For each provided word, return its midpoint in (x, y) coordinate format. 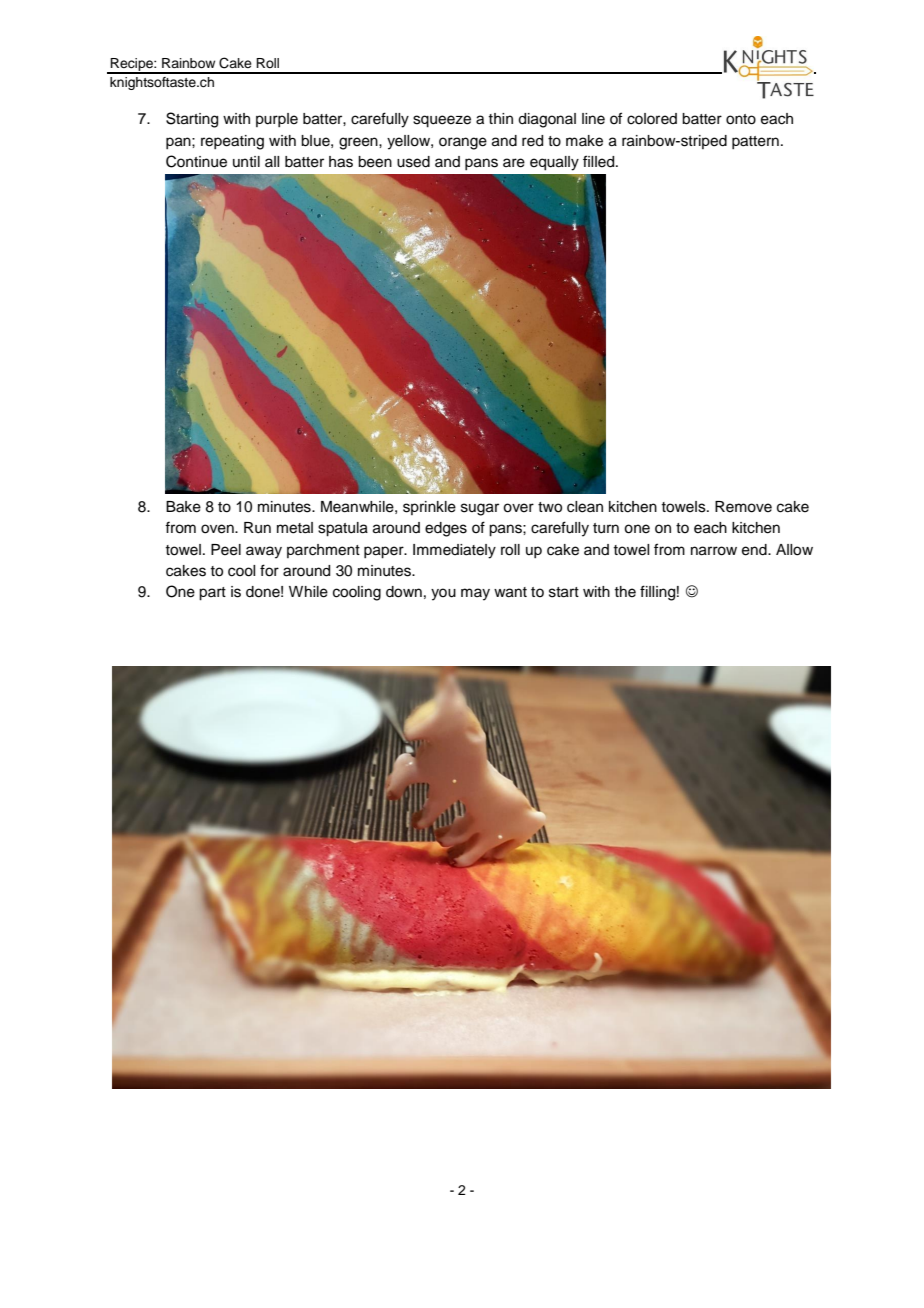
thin (500, 118)
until (246, 161)
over (518, 508)
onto (741, 119)
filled (600, 161)
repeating (232, 142)
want (510, 592)
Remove (743, 507)
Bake (183, 507)
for (269, 570)
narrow (714, 551)
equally (554, 163)
